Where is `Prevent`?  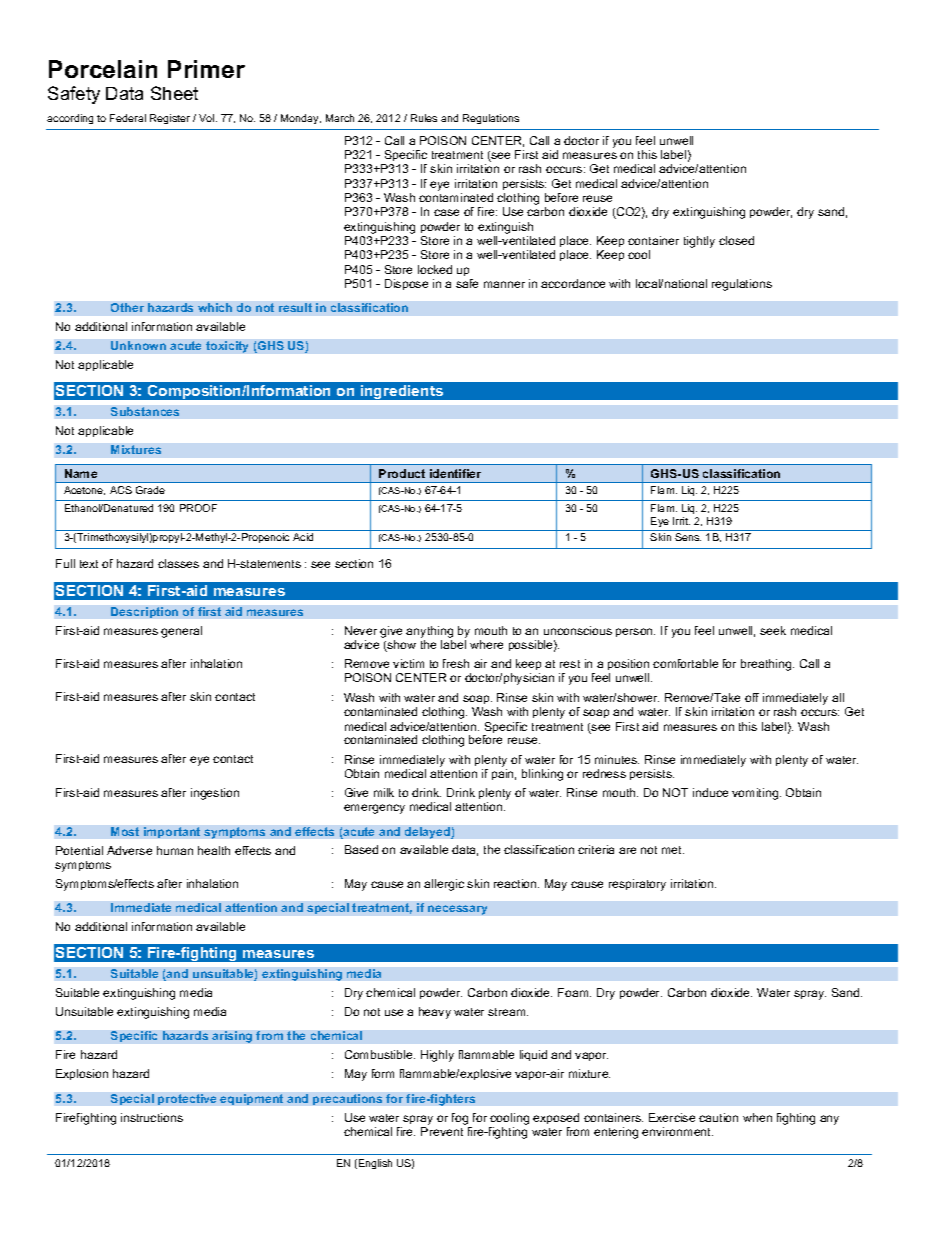 Prevent is located at coordinates (442, 1131).
